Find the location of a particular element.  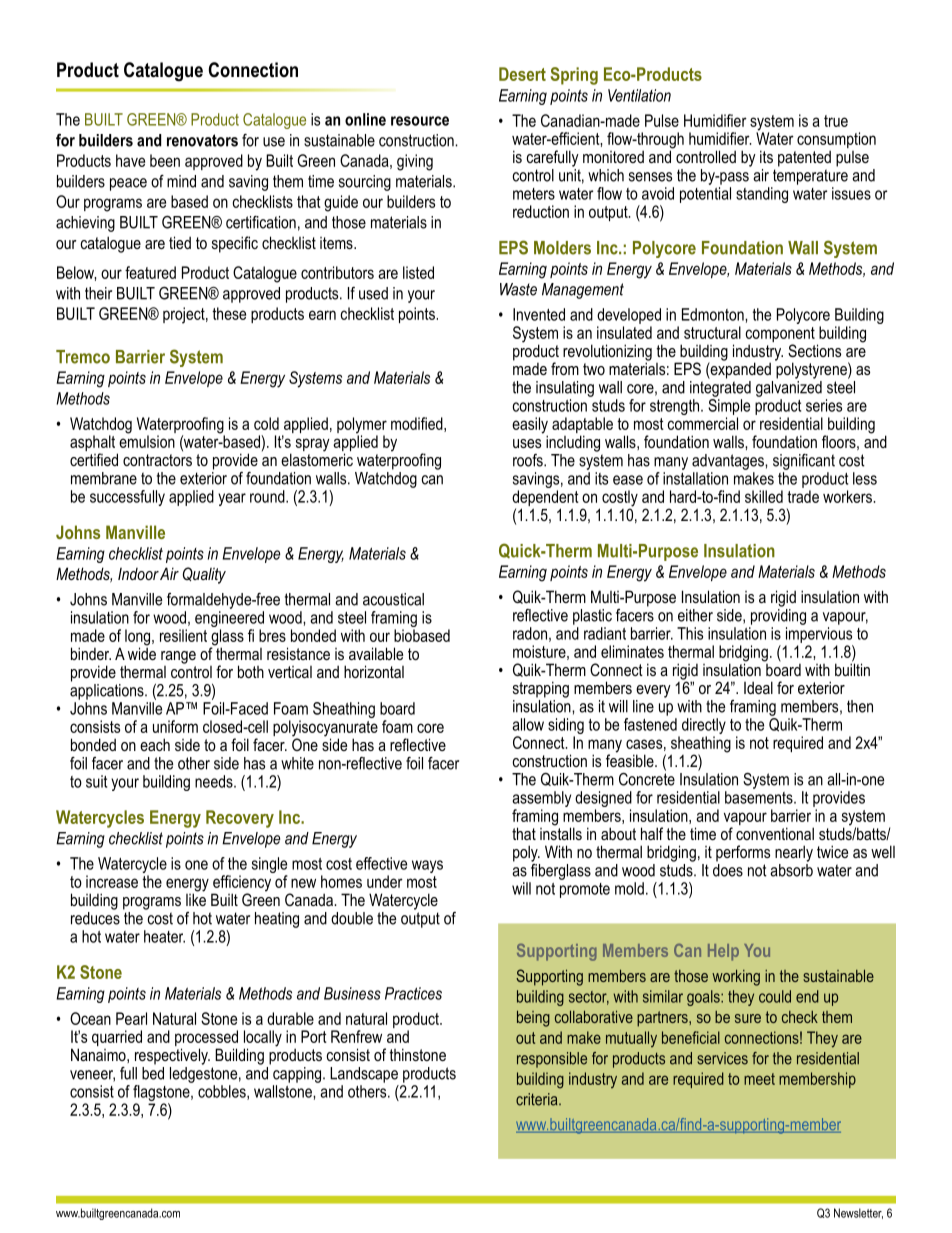

heater is located at coordinates (164, 936).
